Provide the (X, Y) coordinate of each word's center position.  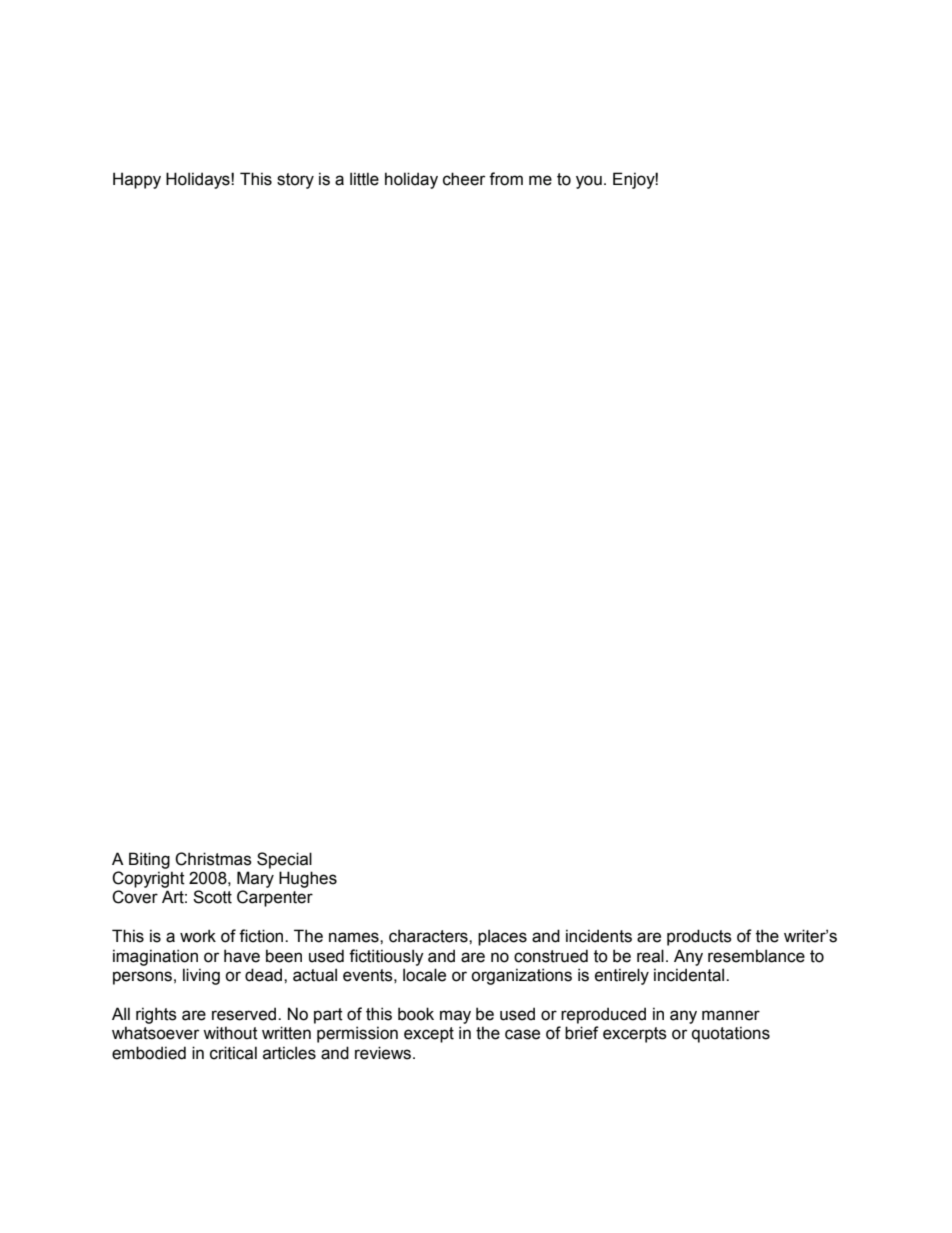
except (429, 1035)
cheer (464, 179)
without (230, 1033)
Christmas (213, 859)
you (589, 182)
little (364, 179)
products (699, 937)
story (295, 181)
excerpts (635, 1035)
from (506, 179)
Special (284, 860)
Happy (137, 180)
